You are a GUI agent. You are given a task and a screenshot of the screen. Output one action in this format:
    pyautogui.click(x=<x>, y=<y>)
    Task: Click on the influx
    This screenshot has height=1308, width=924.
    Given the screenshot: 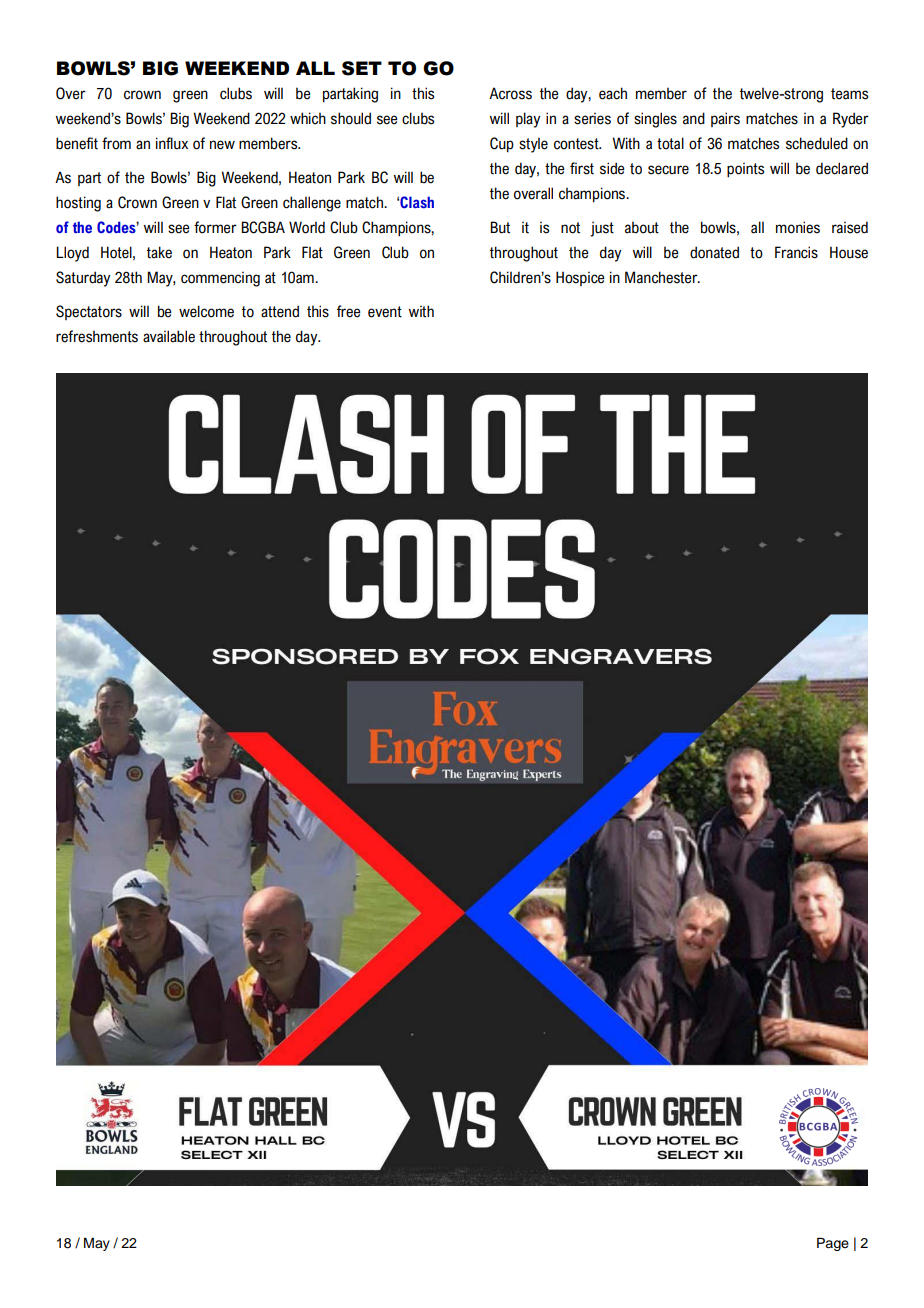 What is the action you would take?
    pyautogui.click(x=172, y=143)
